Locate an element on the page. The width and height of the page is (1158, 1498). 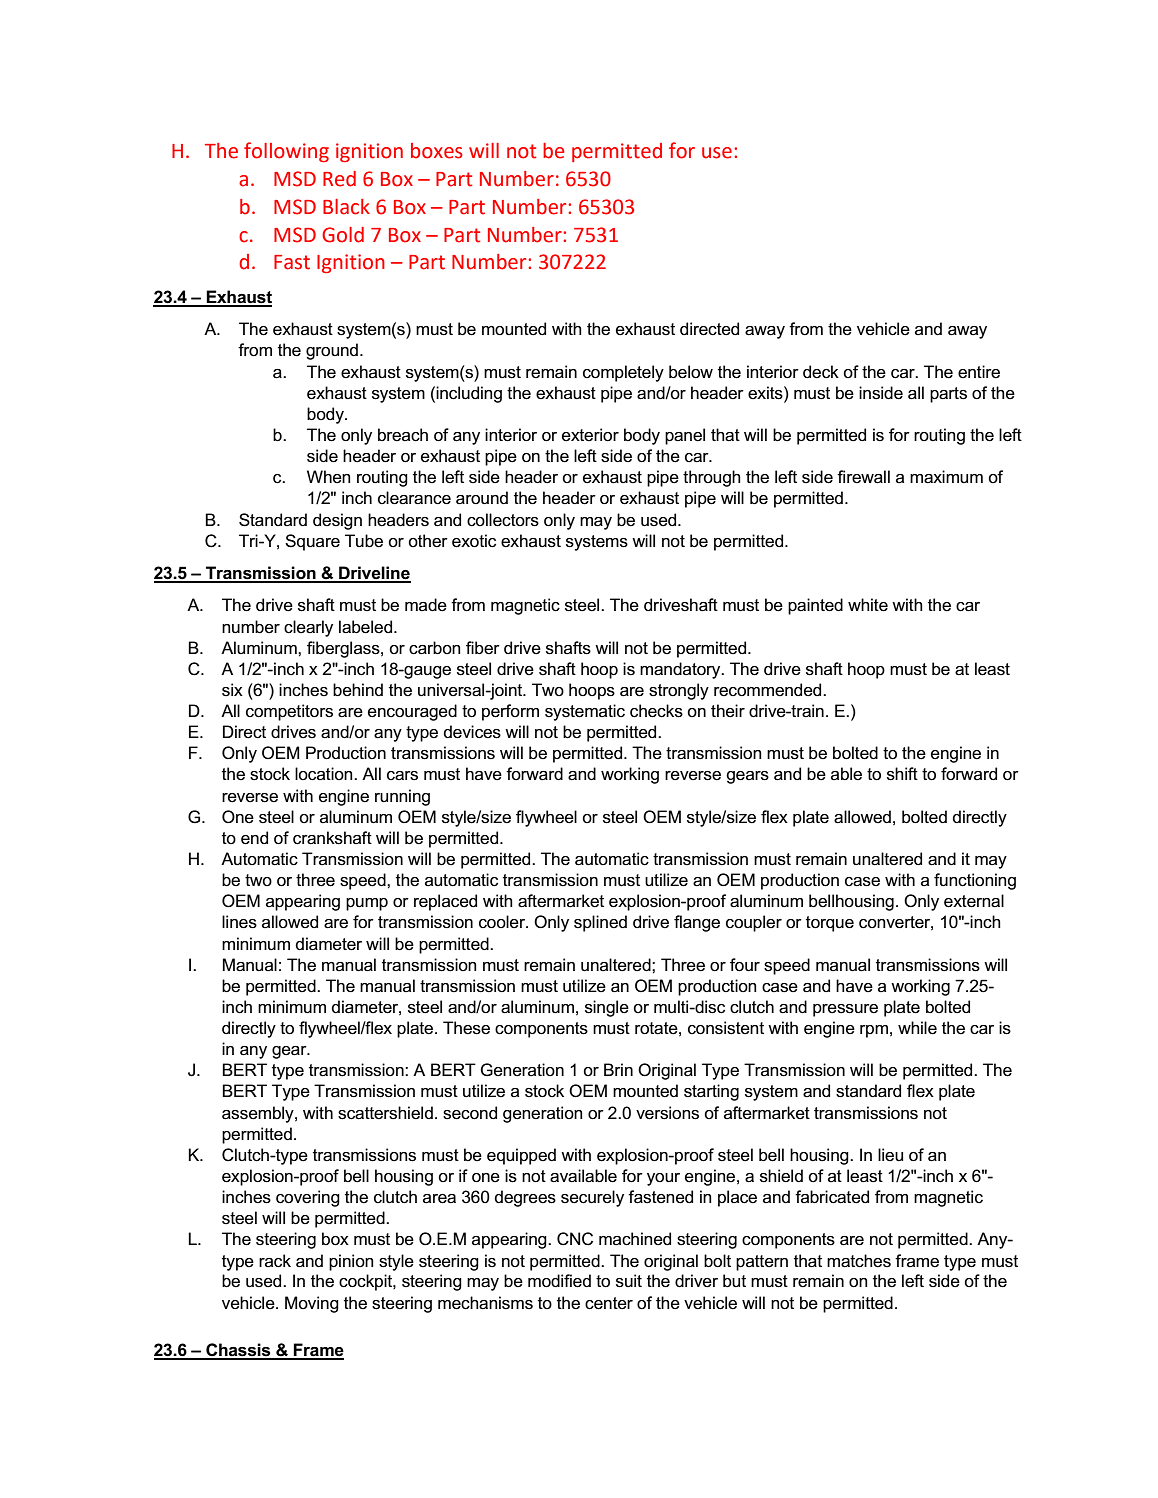
Moving is located at coordinates (312, 1304).
